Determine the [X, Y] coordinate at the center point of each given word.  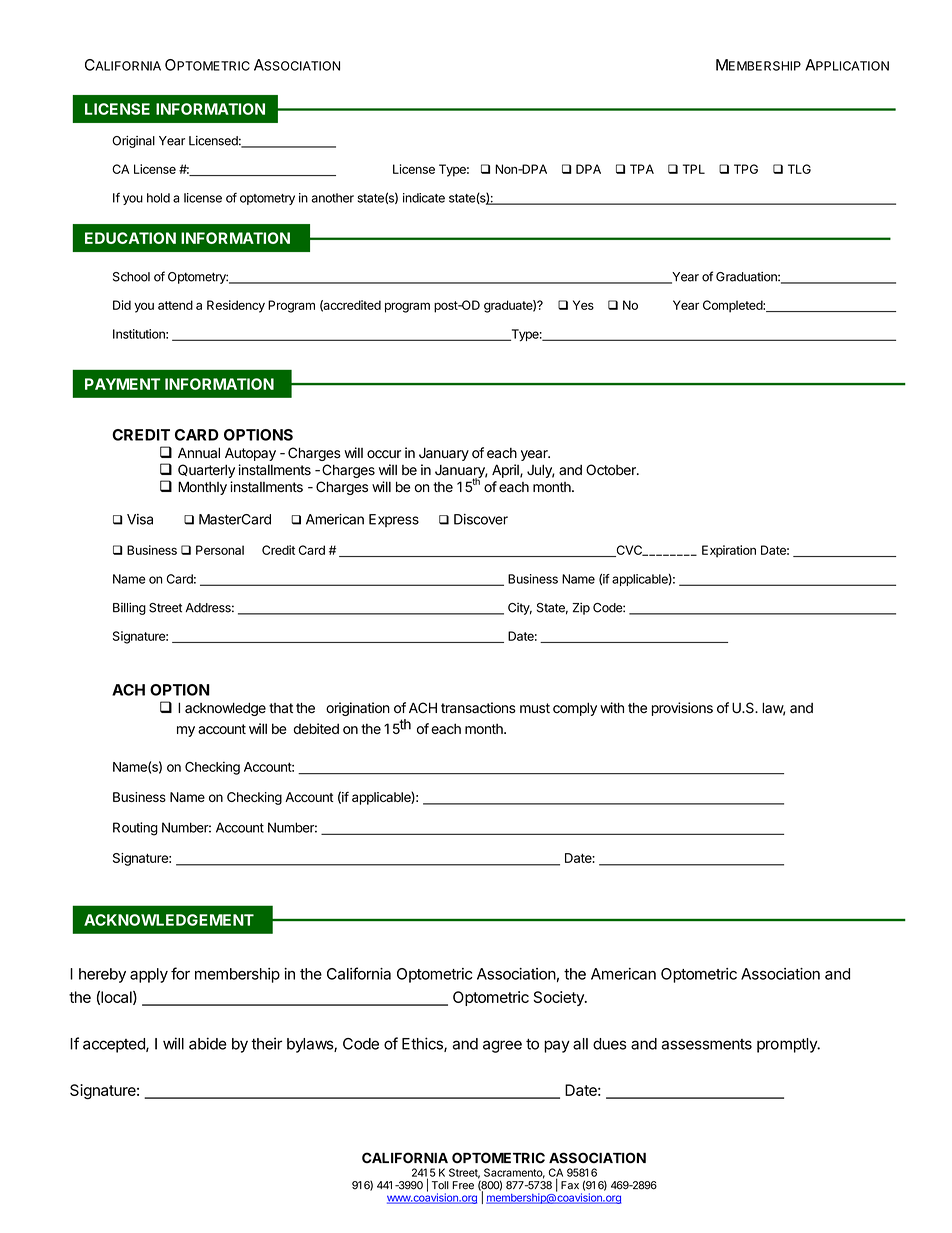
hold [158, 198]
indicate [424, 198]
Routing [135, 829]
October [612, 470]
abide [208, 1043]
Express [394, 520]
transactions [478, 708]
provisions [682, 709]
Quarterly [206, 471]
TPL [694, 169]
